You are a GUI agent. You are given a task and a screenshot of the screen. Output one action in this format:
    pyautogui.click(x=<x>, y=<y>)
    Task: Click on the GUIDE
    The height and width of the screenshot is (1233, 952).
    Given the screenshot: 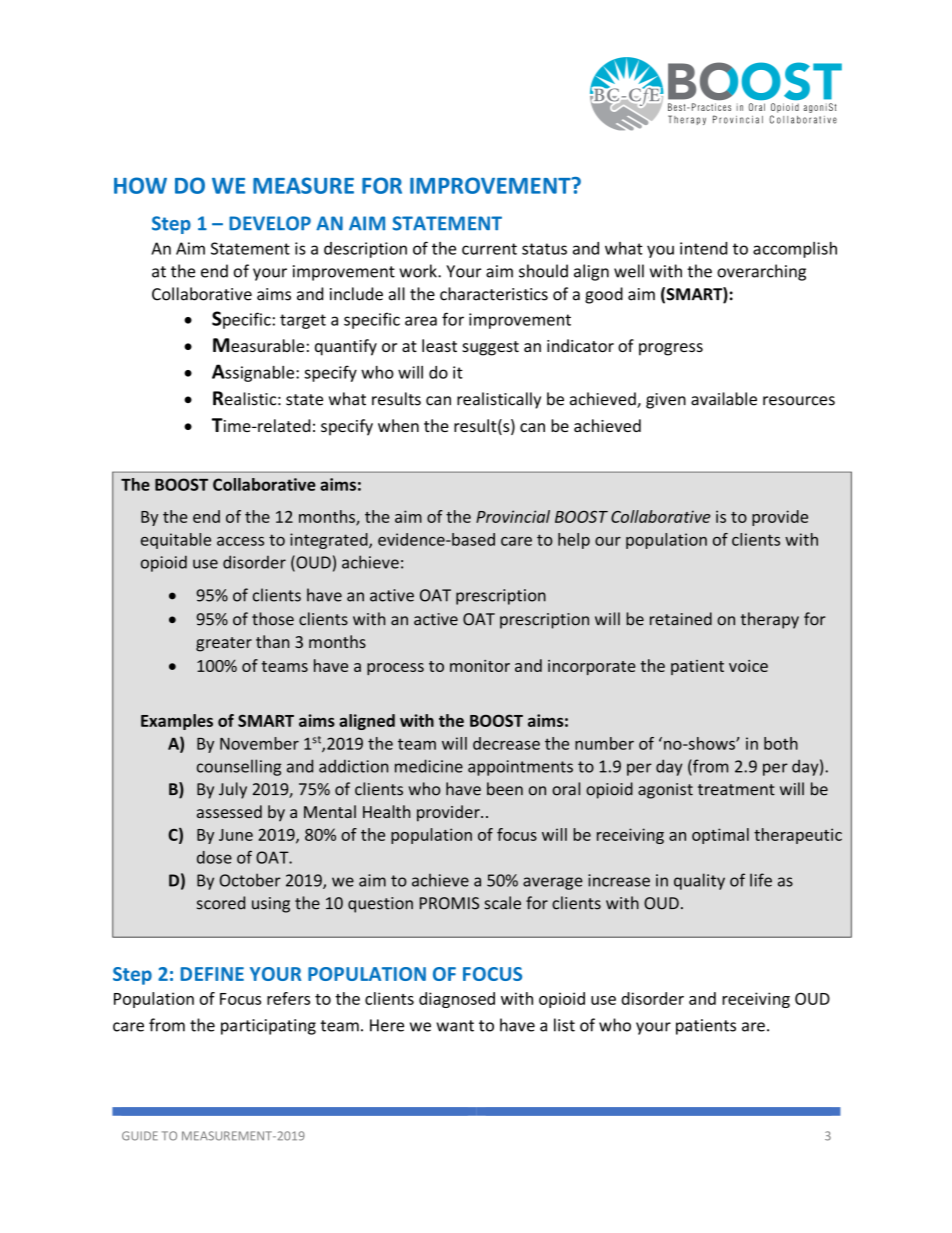 What is the action you would take?
    pyautogui.click(x=140, y=1136)
